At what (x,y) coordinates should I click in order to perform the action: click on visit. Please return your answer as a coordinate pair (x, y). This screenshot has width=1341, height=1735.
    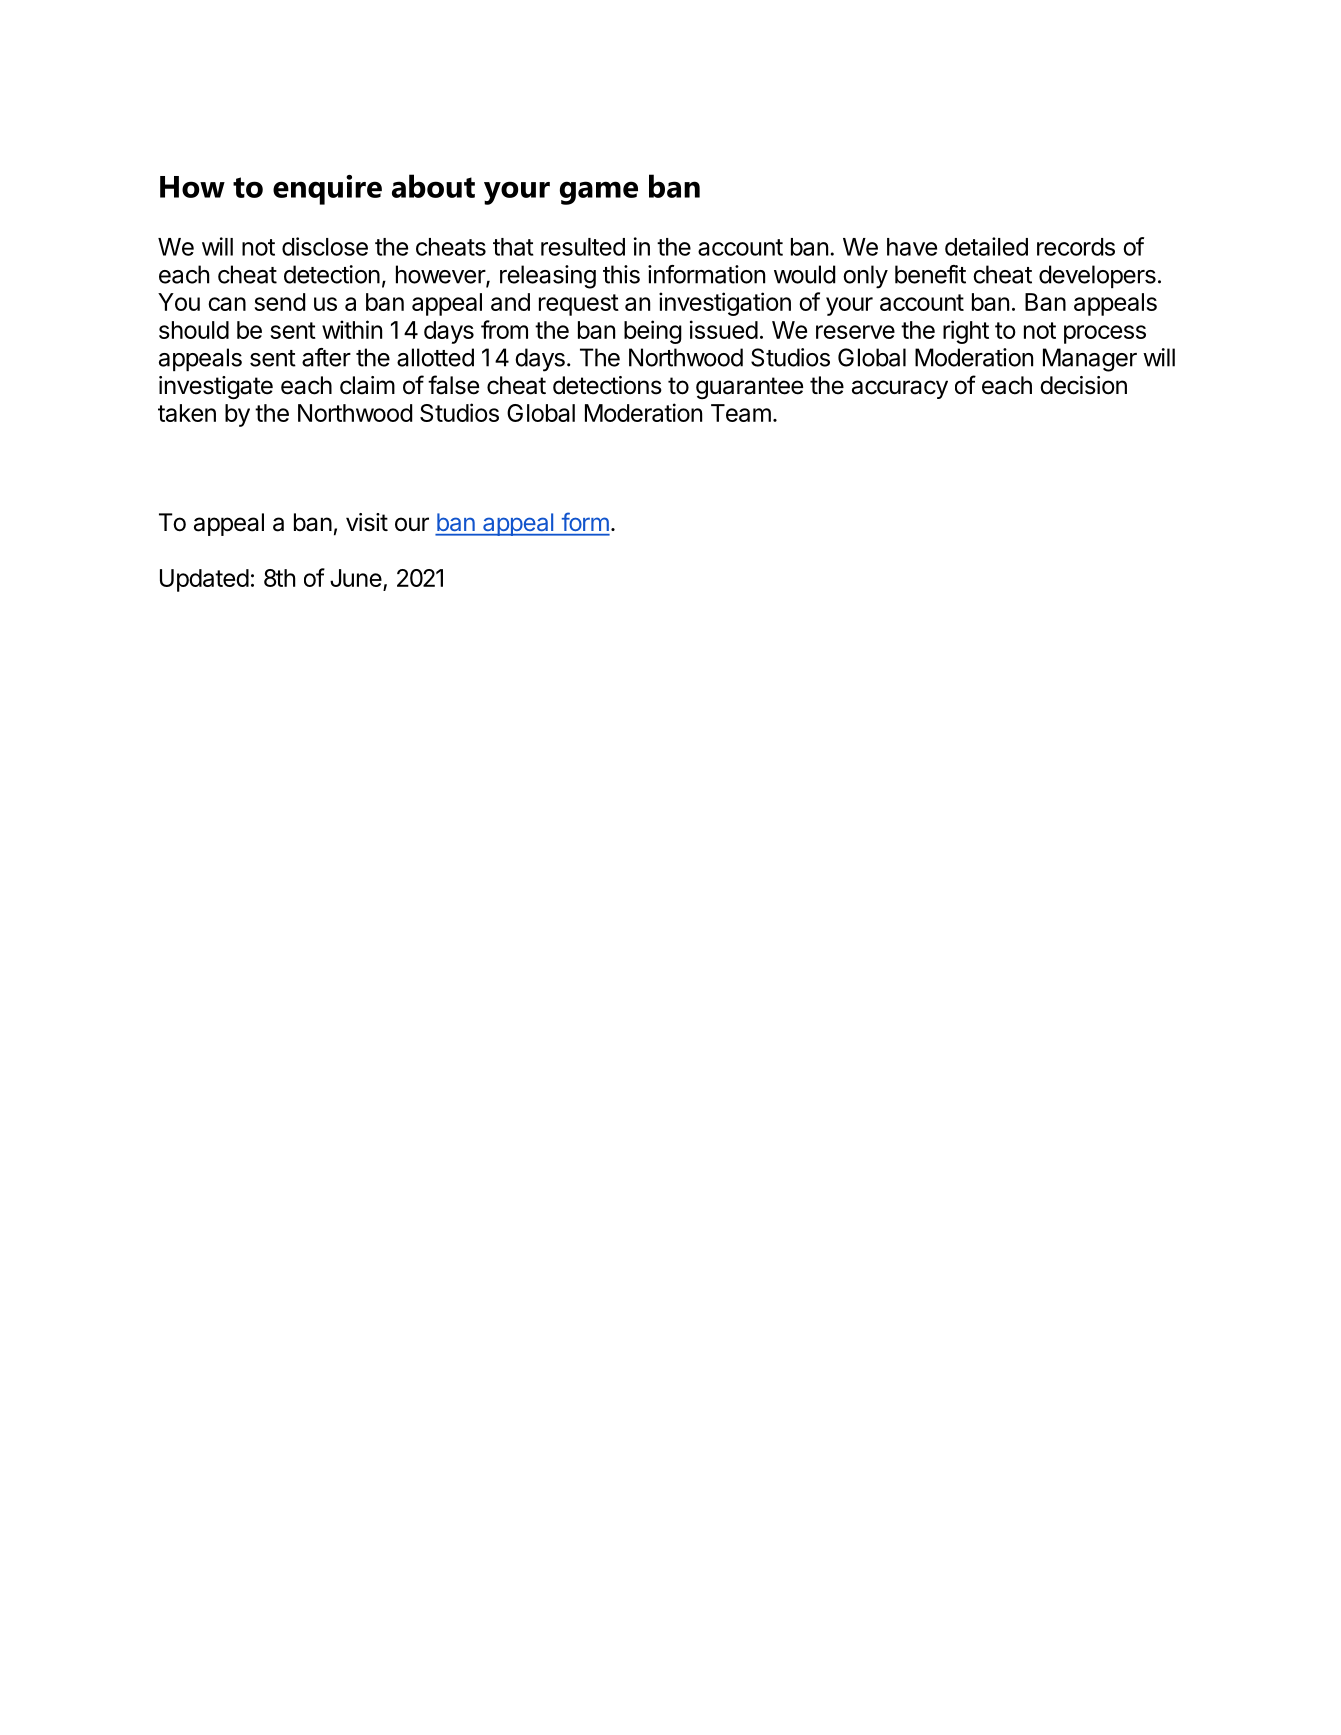
    Looking at the image, I should click on (367, 522).
